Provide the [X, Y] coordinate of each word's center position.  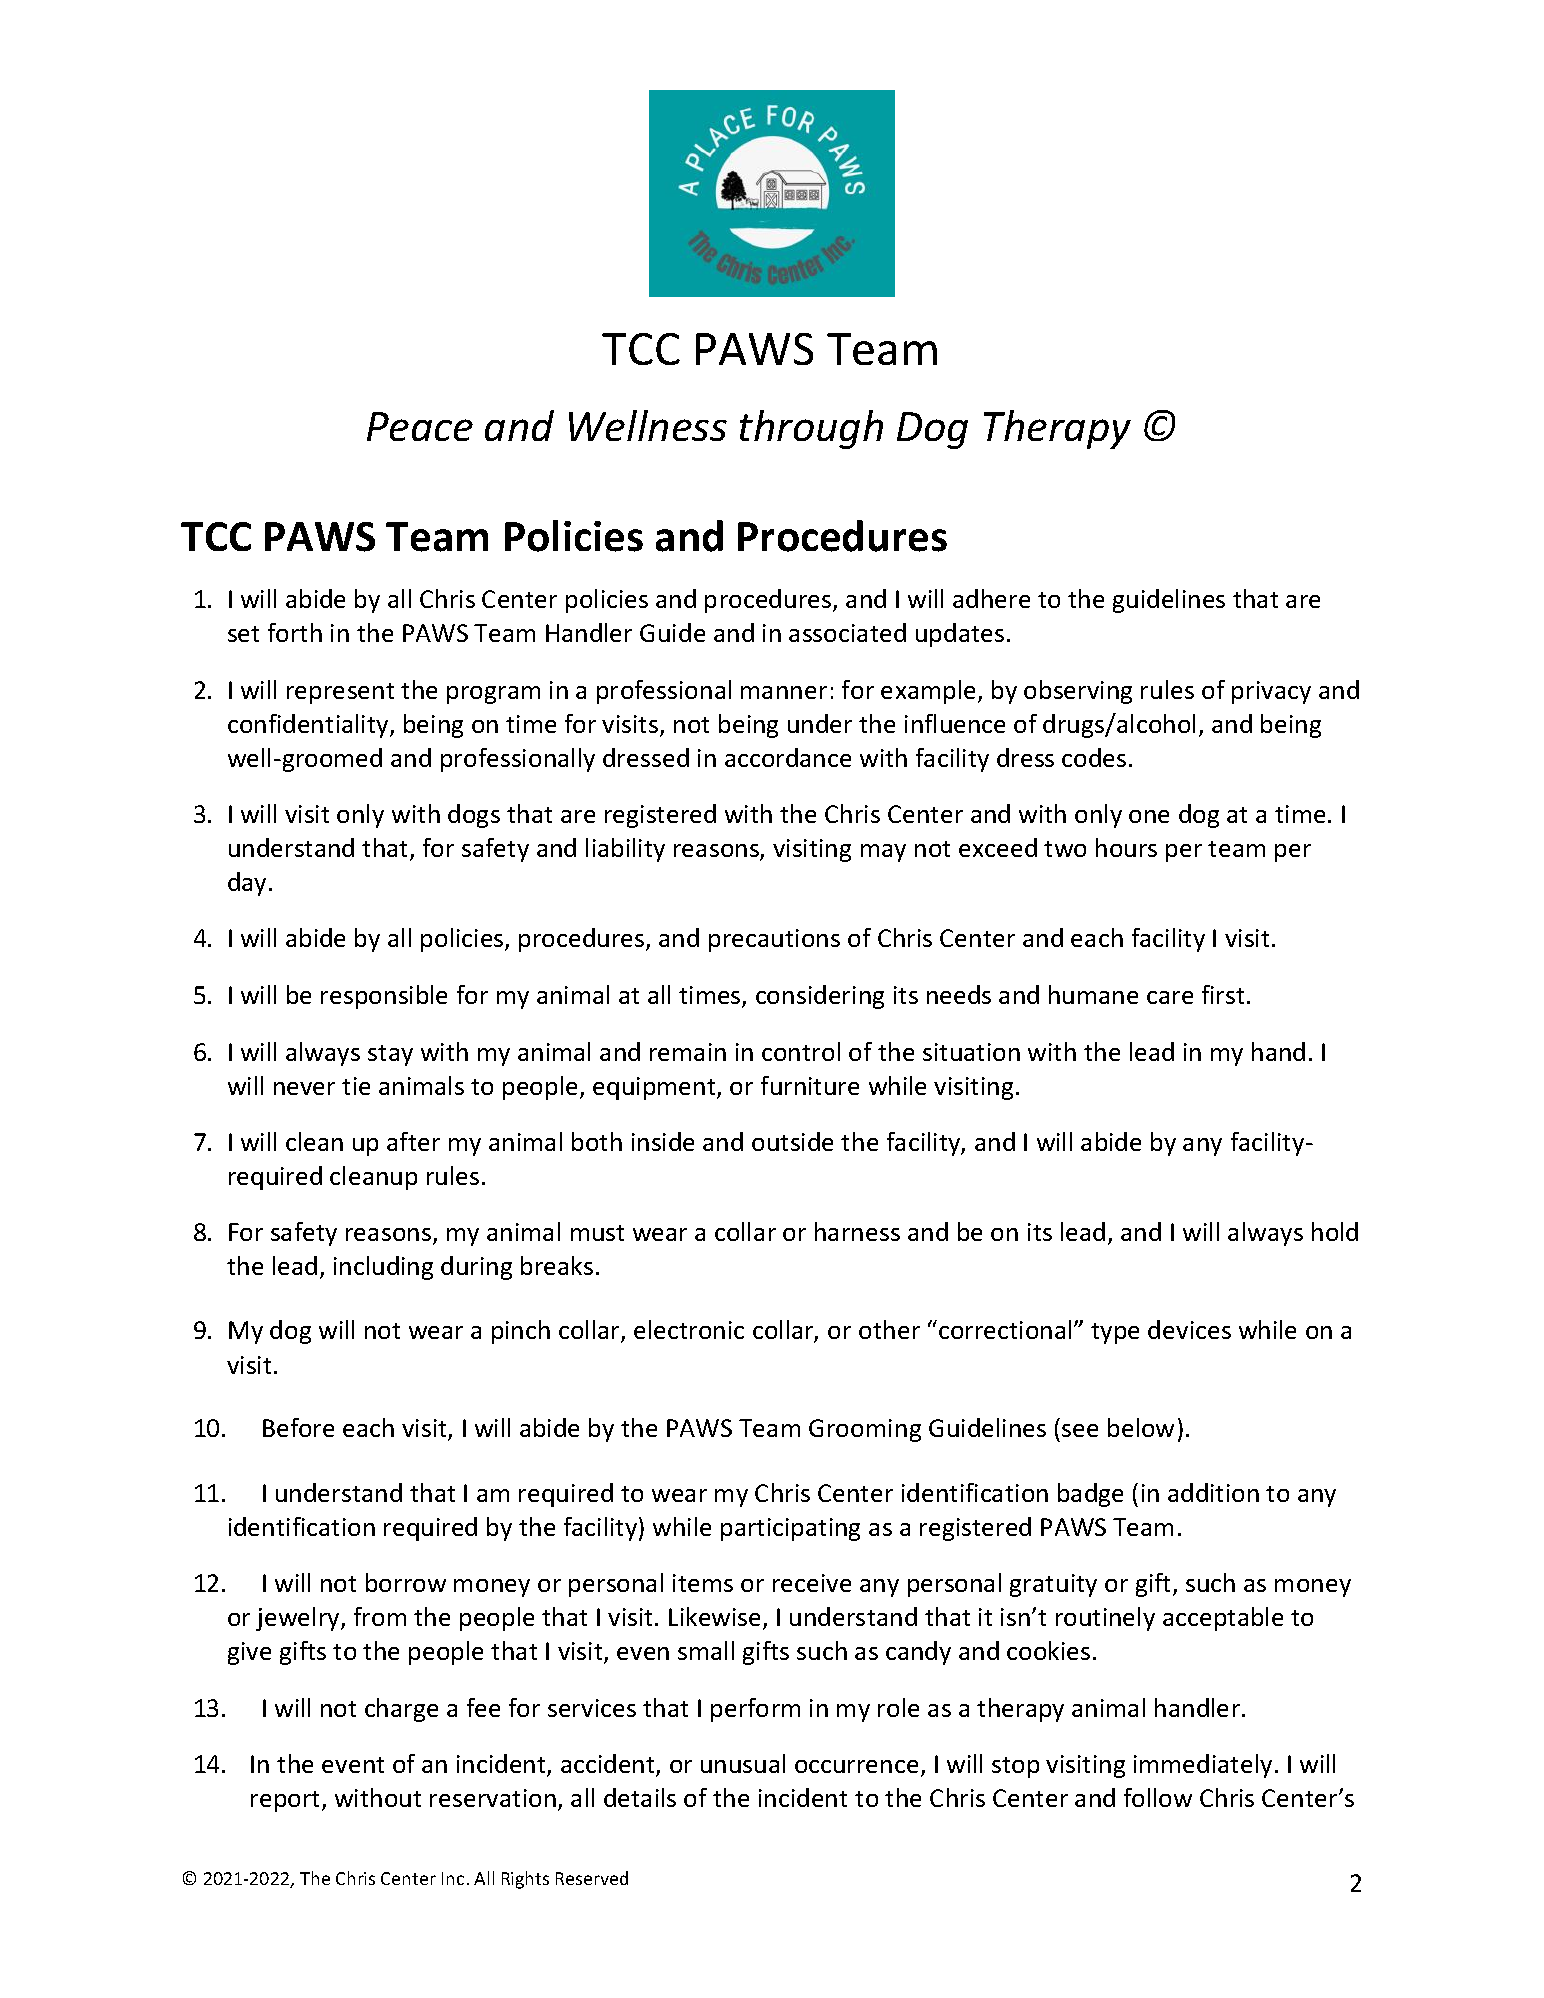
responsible [384, 997]
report [287, 1801]
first [1223, 994]
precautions [774, 940]
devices [1189, 1329]
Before [298, 1427]
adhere [991, 598]
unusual [743, 1763]
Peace [420, 426]
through [811, 429]
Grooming [865, 1430]
